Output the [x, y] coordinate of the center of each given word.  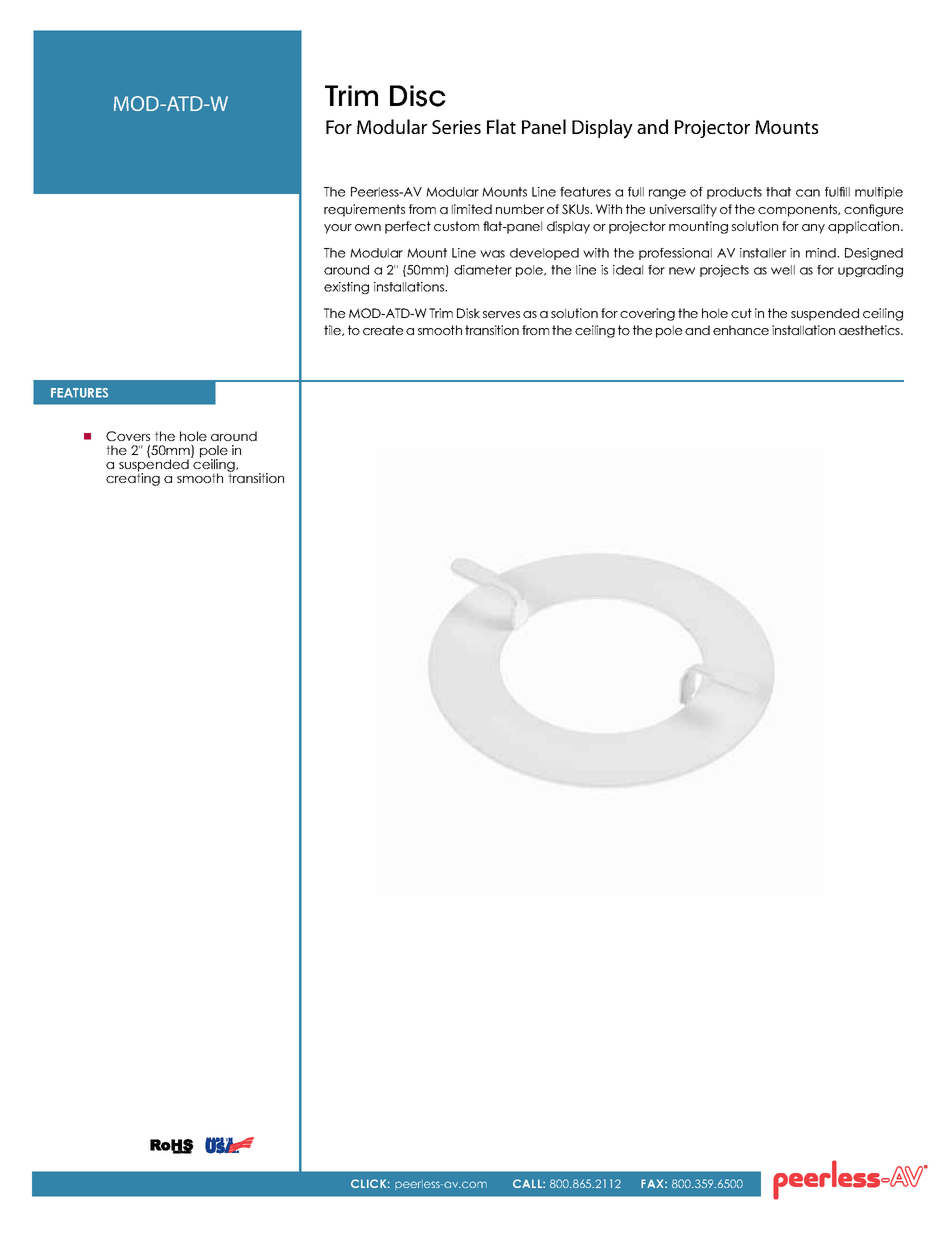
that [778, 192]
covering [647, 314]
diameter [483, 270]
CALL [528, 1183]
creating [133, 478]
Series [456, 127]
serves [501, 314]
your [338, 229]
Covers [128, 436]
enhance [741, 330]
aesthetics [870, 330]
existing [346, 288]
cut [741, 313]
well [783, 270]
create [383, 330]
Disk [468, 313]
